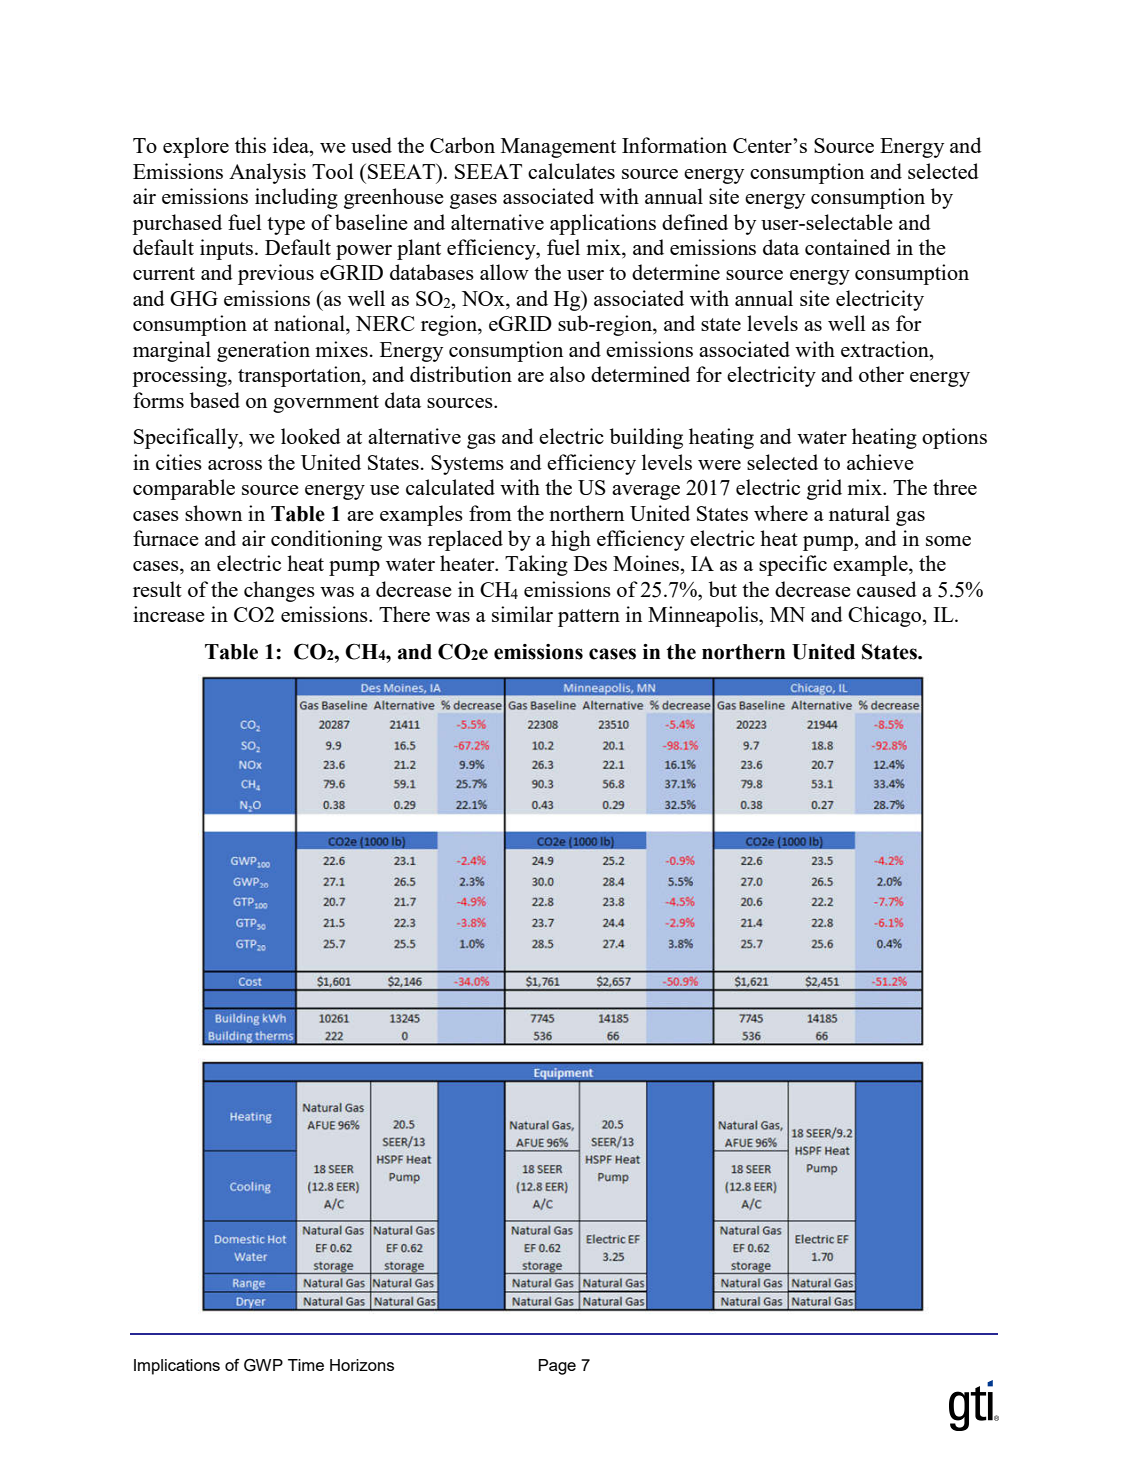  I want to click on Analysis, so click(267, 173).
